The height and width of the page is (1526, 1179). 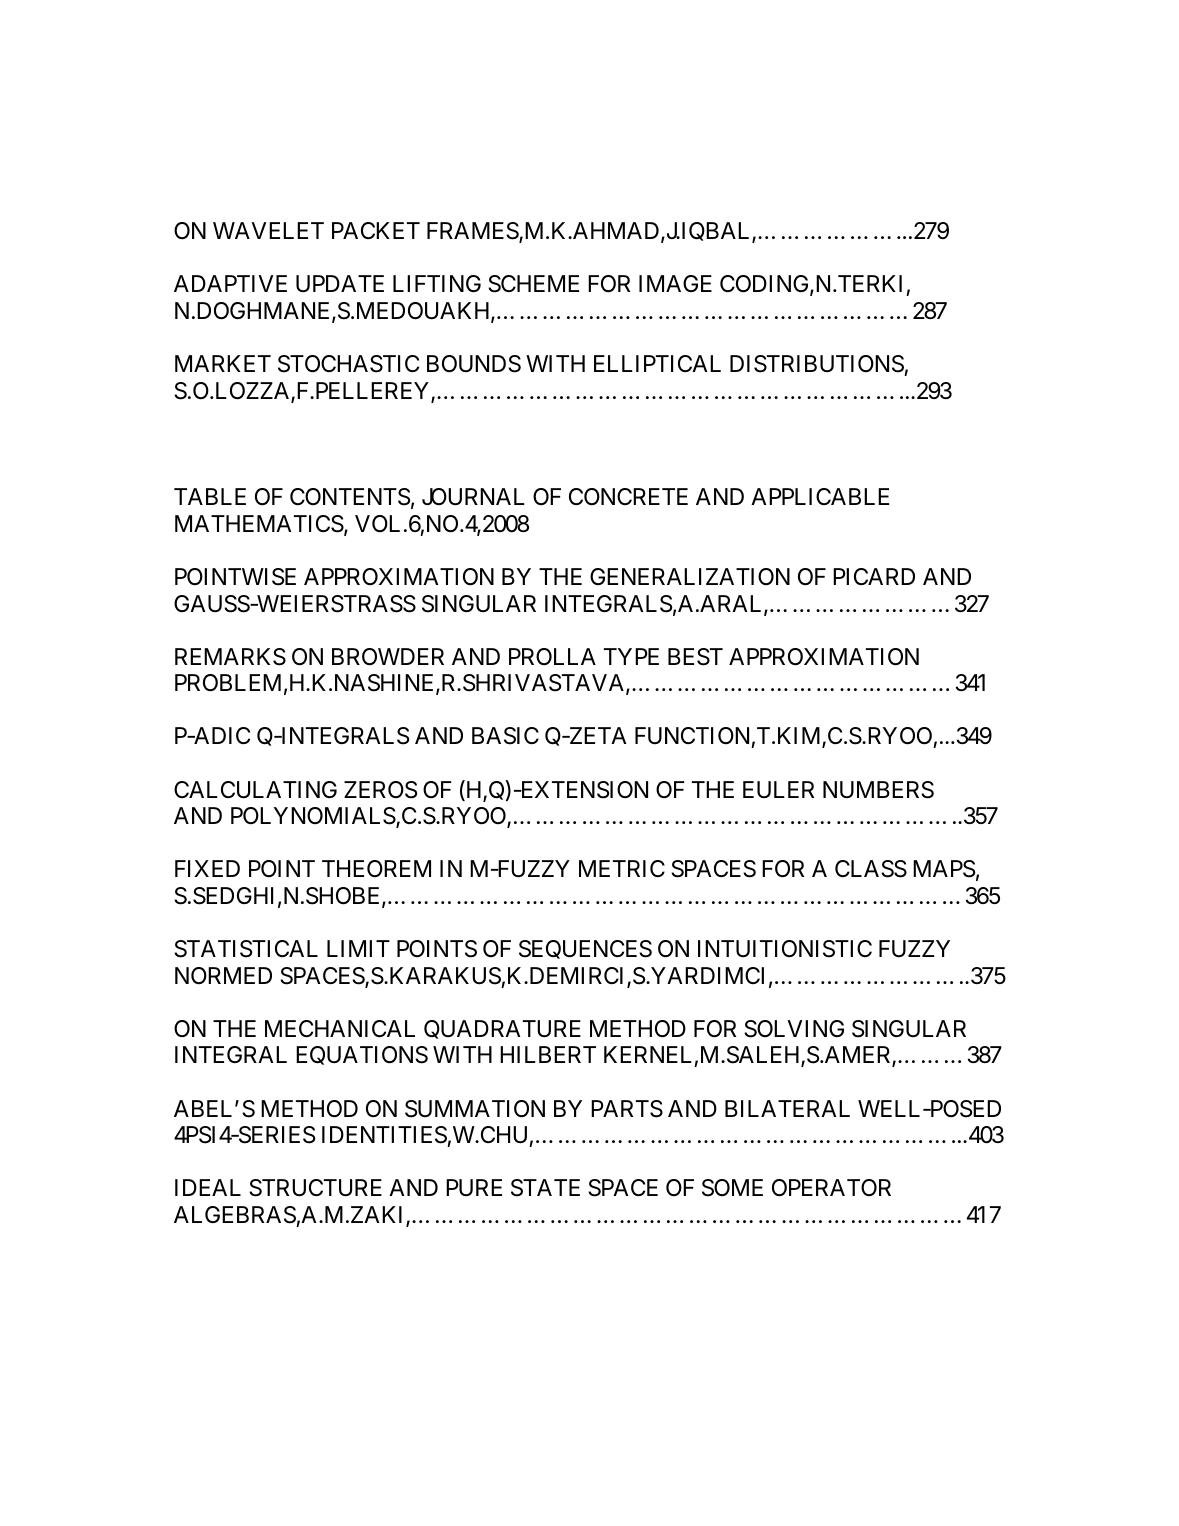 What do you see at coordinates (675, 283) in the page?
I see `IMAGE` at bounding box center [675, 283].
